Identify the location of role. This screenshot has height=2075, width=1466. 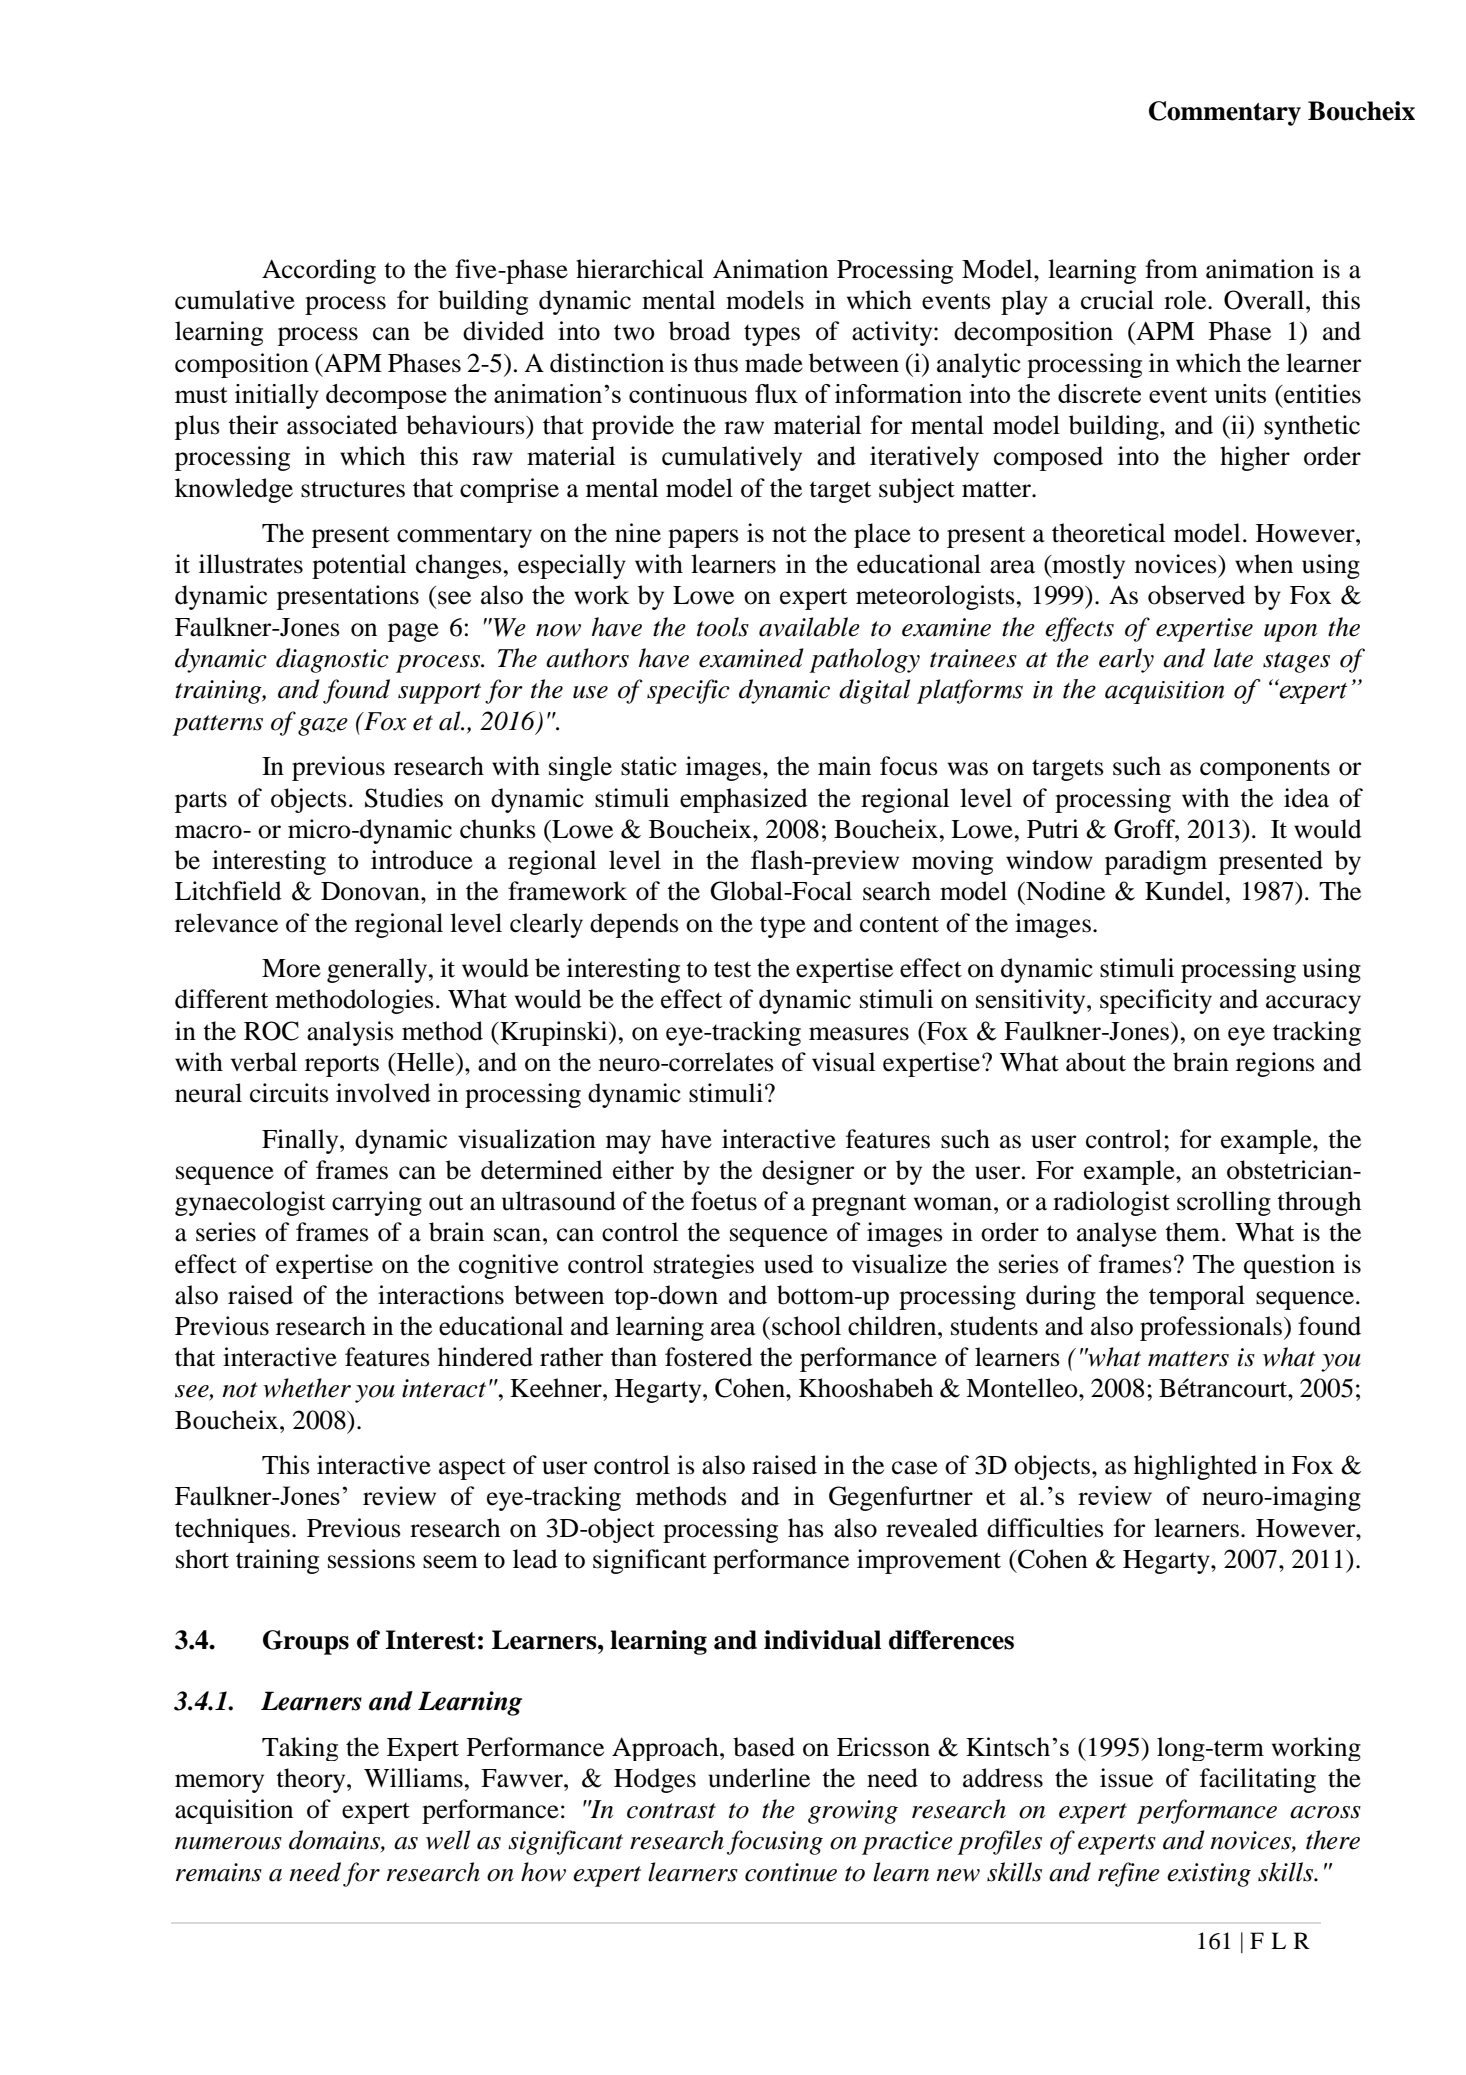
(1186, 300).
